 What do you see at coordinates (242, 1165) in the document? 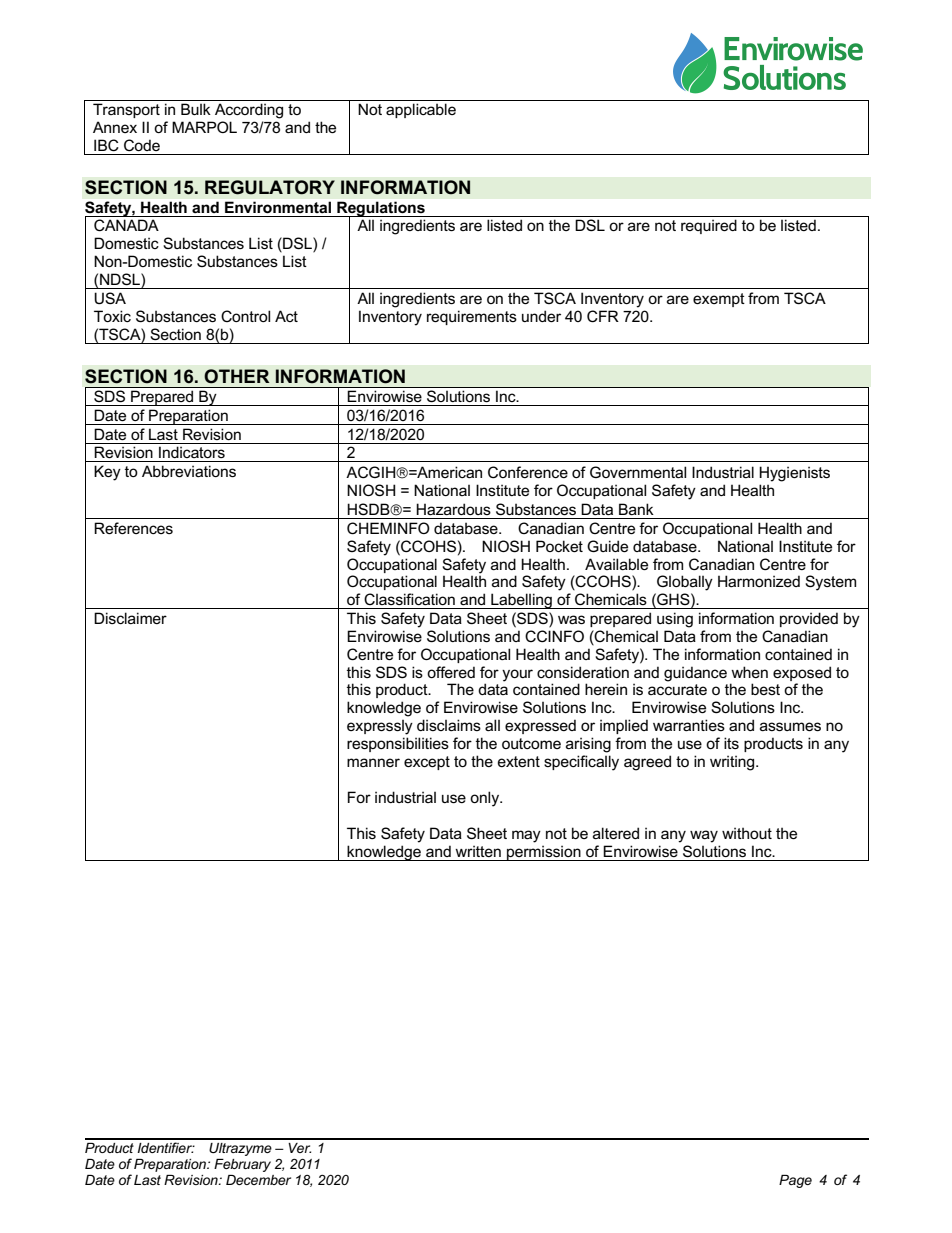
I see `February` at bounding box center [242, 1165].
